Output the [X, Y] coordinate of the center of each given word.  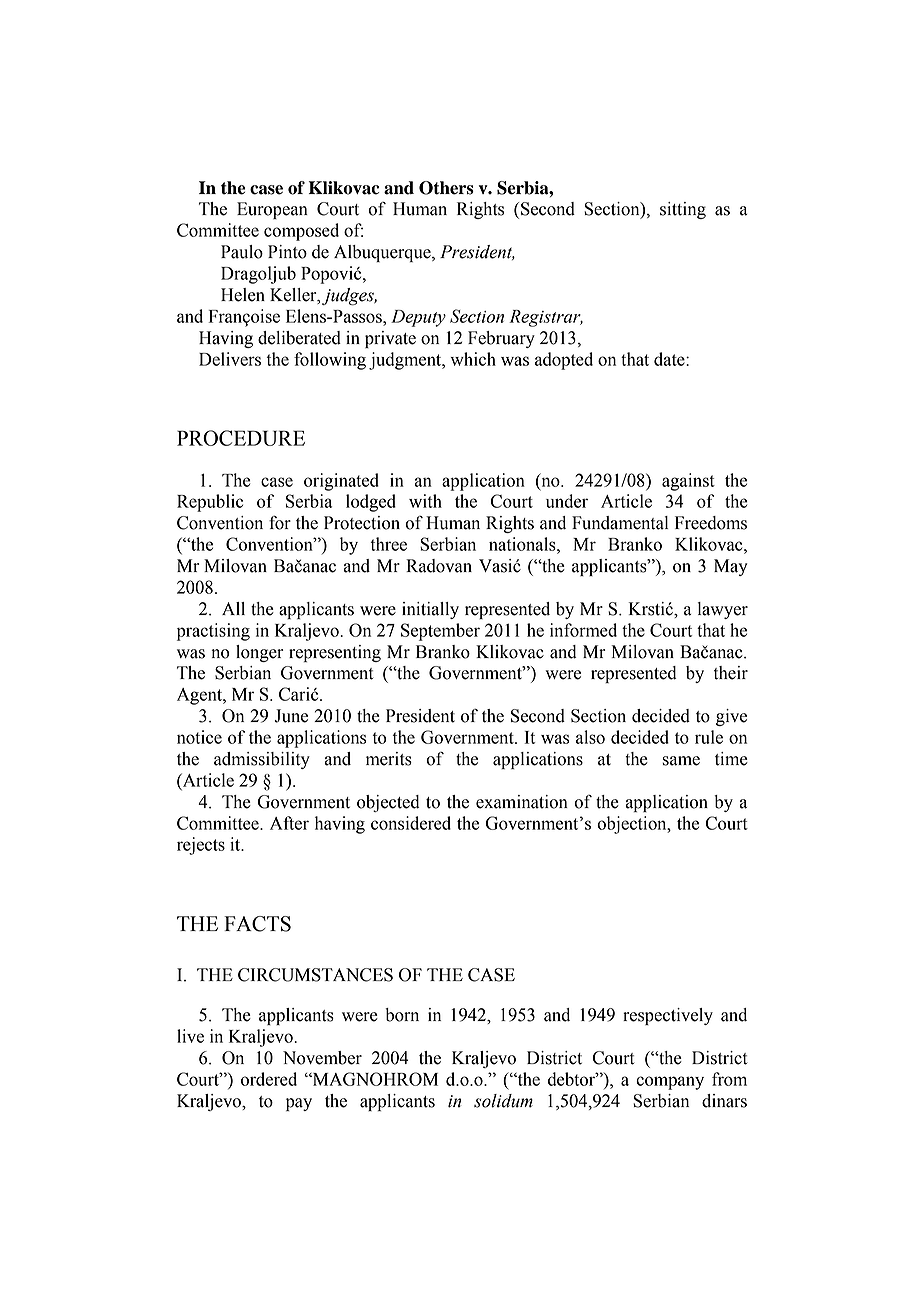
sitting [683, 210]
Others [446, 188]
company [670, 1083]
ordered [269, 1079]
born [402, 1015]
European [272, 210]
